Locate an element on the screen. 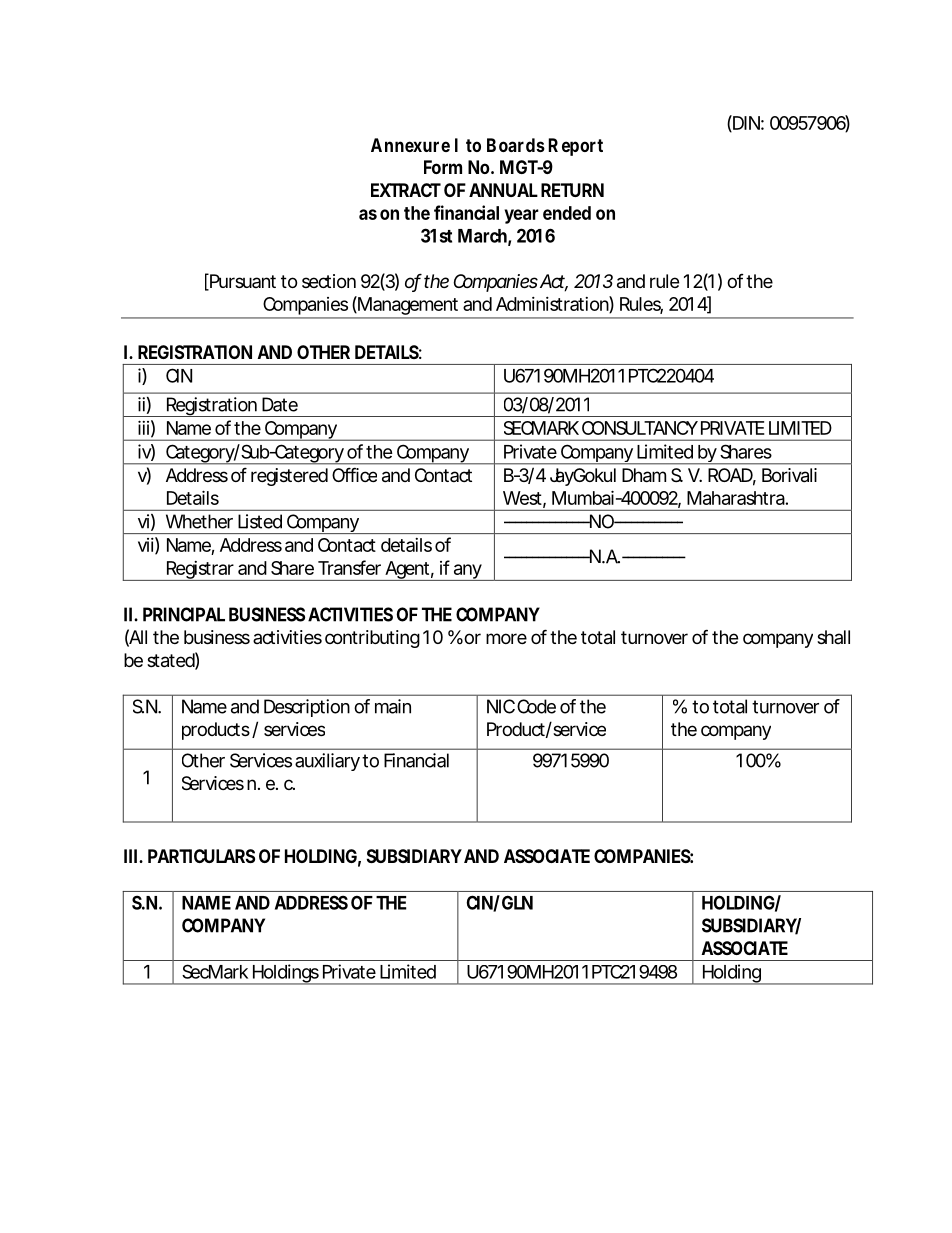 This screenshot has height=1233, width=952. shall is located at coordinates (833, 637).
